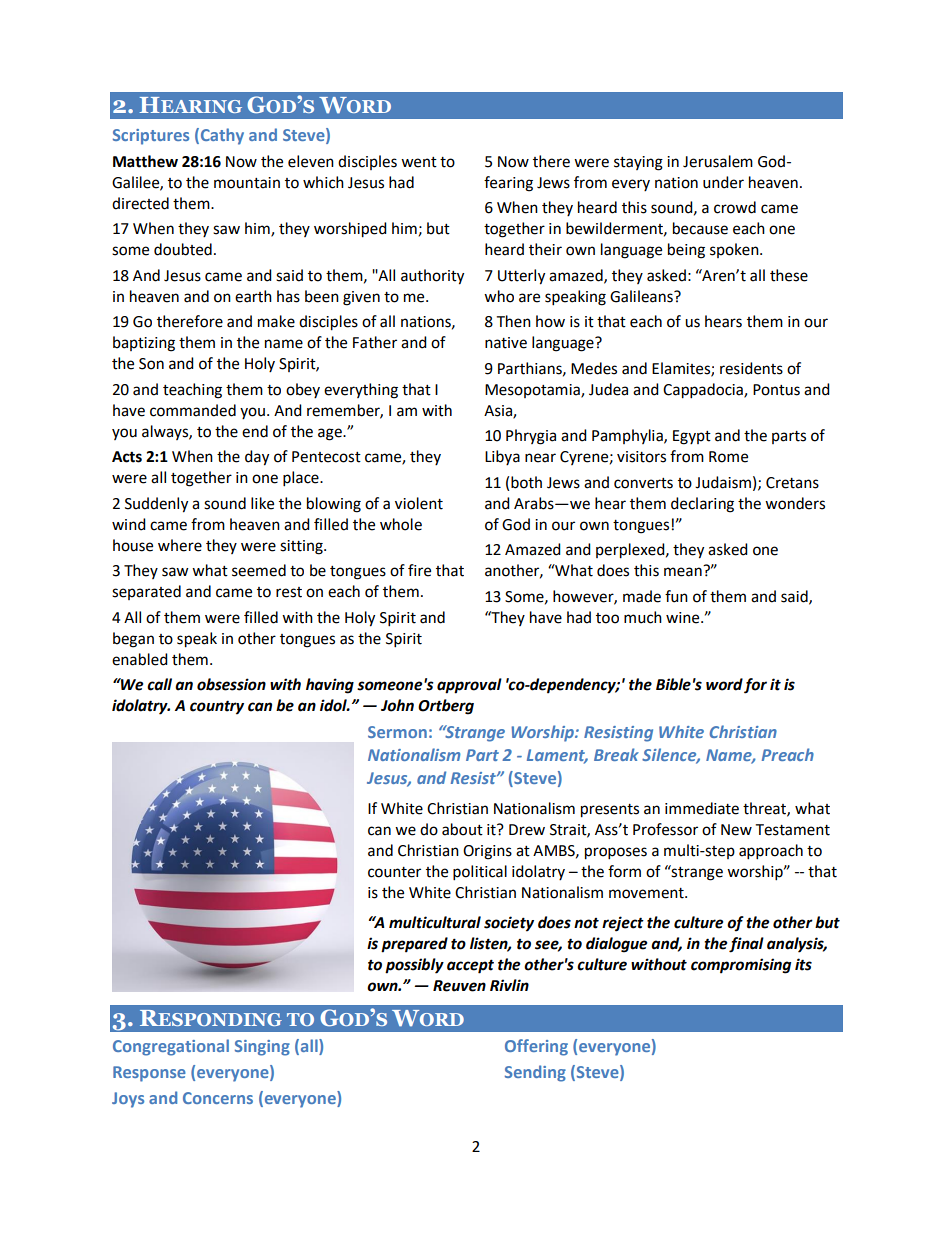 Image resolution: width=952 pixels, height=1233 pixels. What do you see at coordinates (419, 162) in the screenshot?
I see `went` at bounding box center [419, 162].
